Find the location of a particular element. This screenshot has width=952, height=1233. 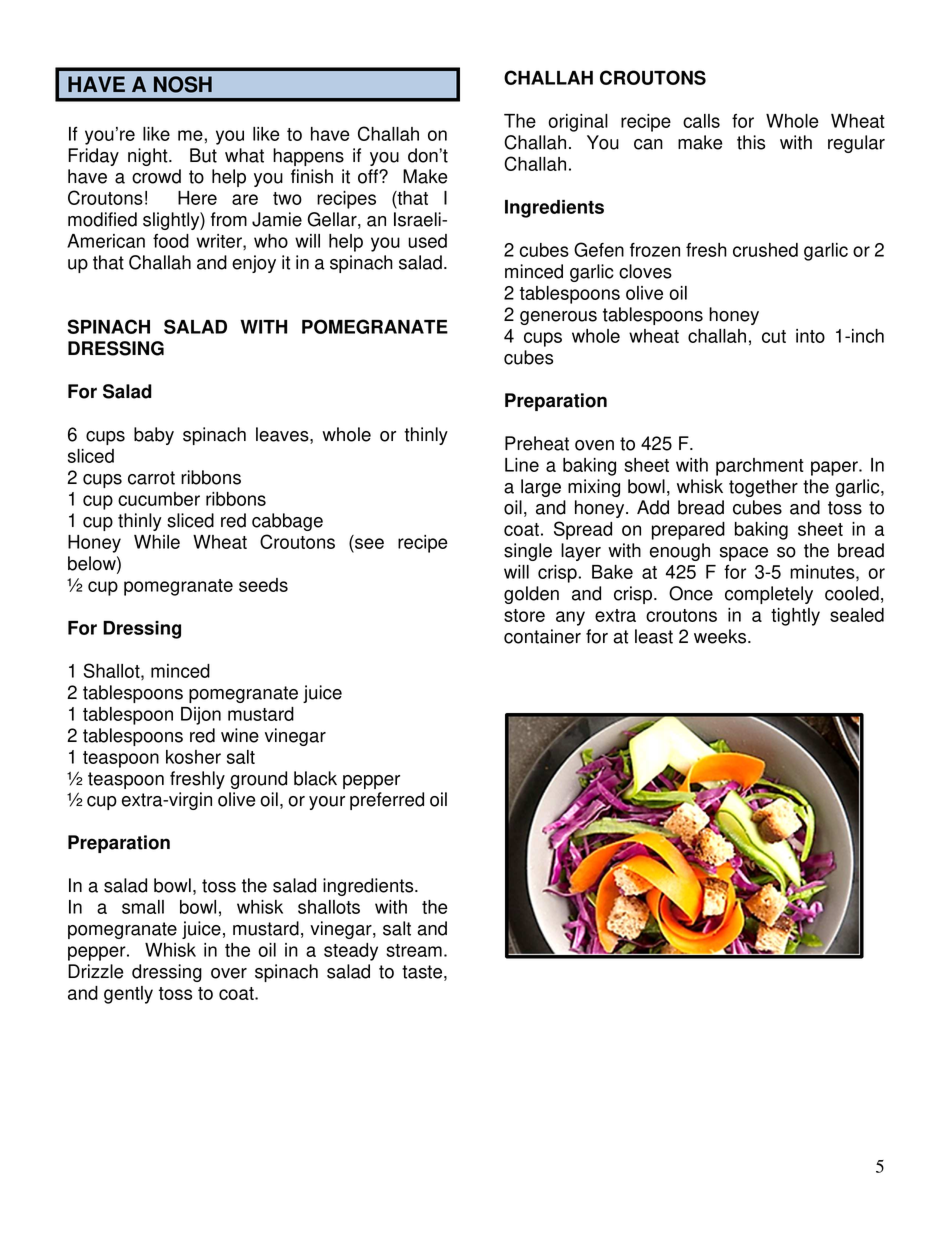

NOSH is located at coordinates (183, 84).
